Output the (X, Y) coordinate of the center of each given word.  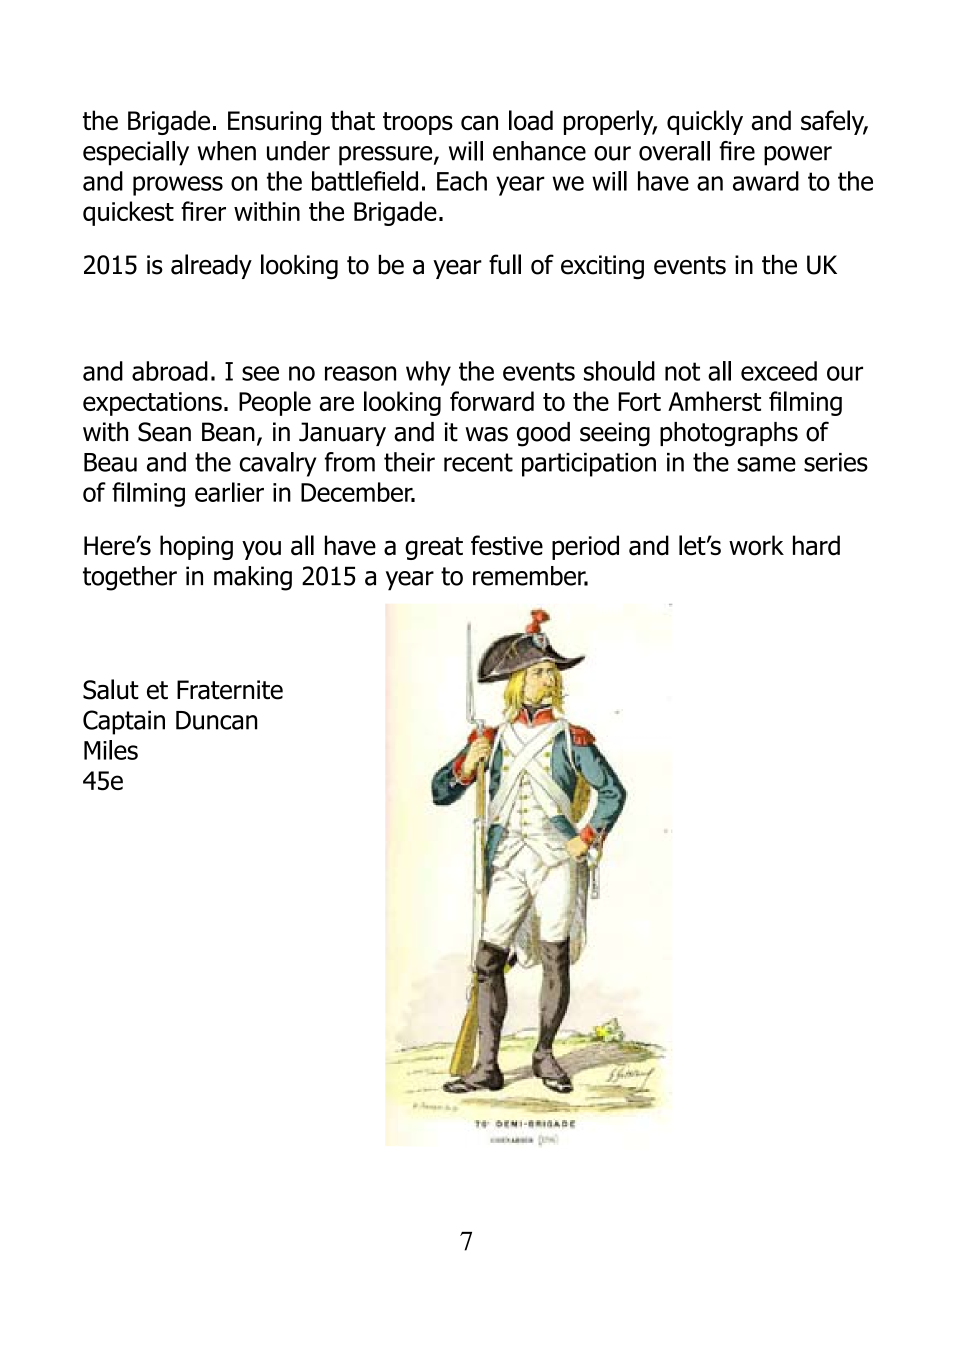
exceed (779, 371)
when (226, 151)
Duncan (216, 720)
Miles (111, 750)
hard (816, 545)
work (756, 545)
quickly (705, 122)
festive (507, 545)
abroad (170, 371)
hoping (196, 547)
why (428, 373)
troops (418, 123)
